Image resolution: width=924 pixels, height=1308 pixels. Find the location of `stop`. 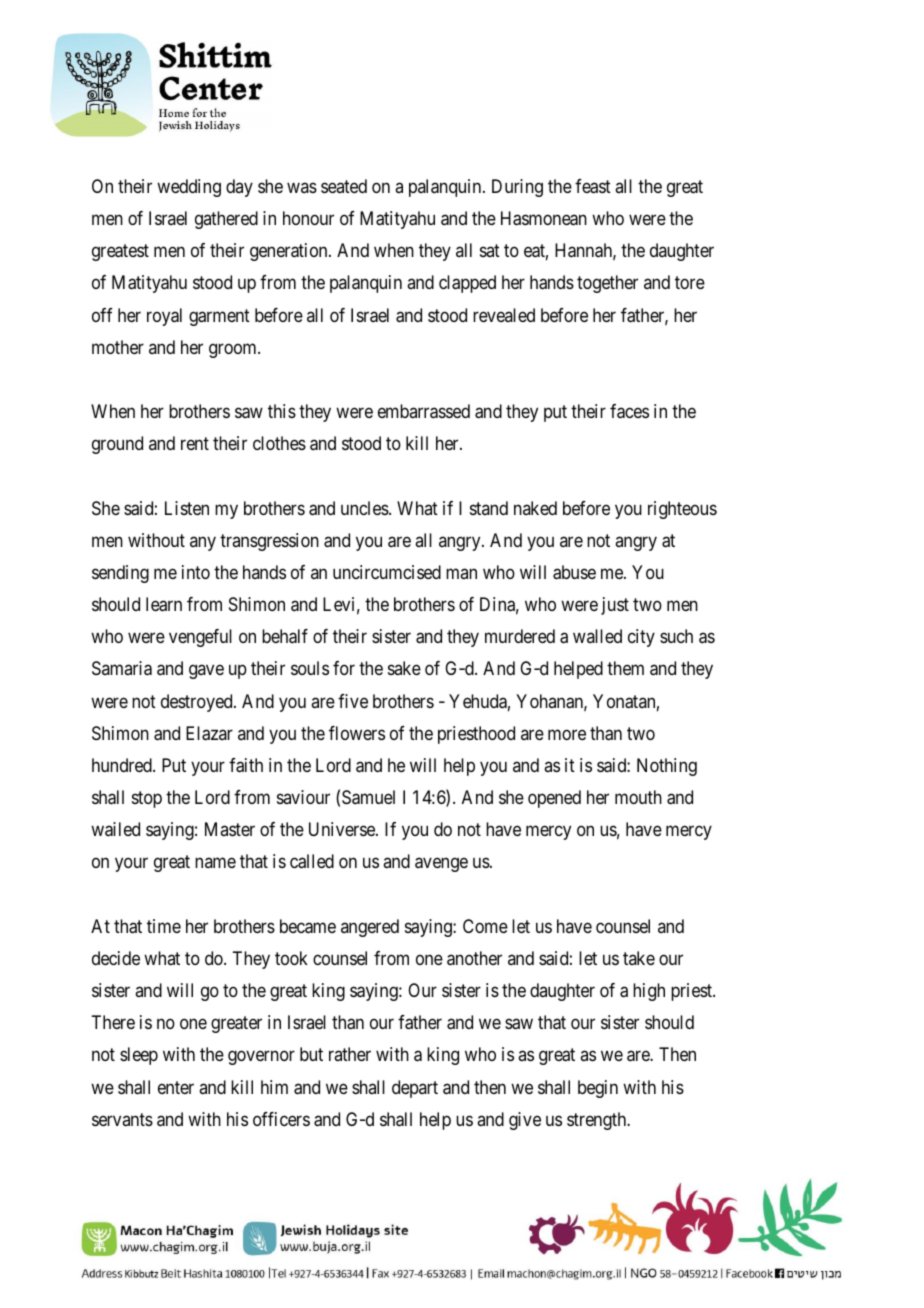

stop is located at coordinates (147, 799).
